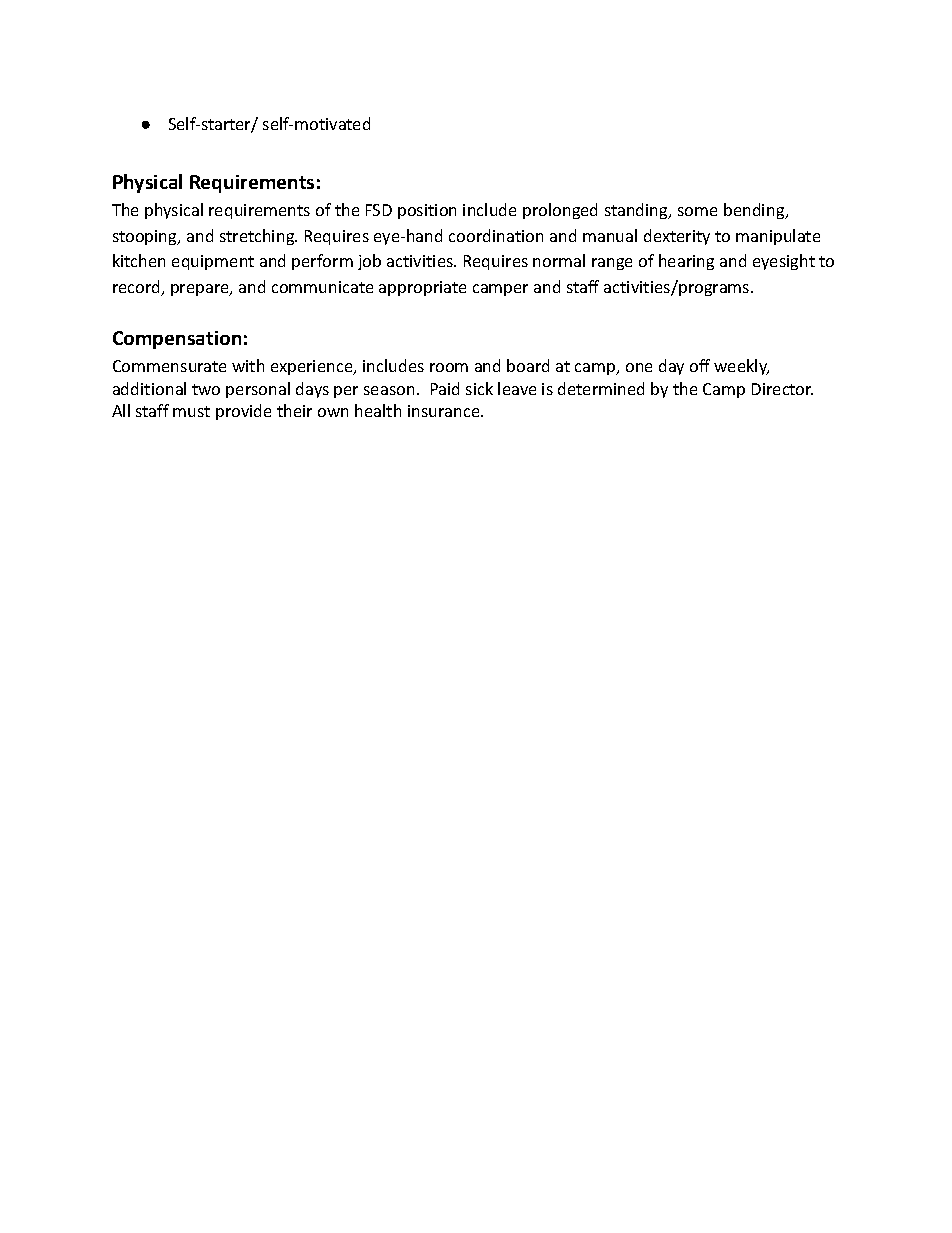 This screenshot has height=1233, width=952. I want to click on some, so click(697, 211).
